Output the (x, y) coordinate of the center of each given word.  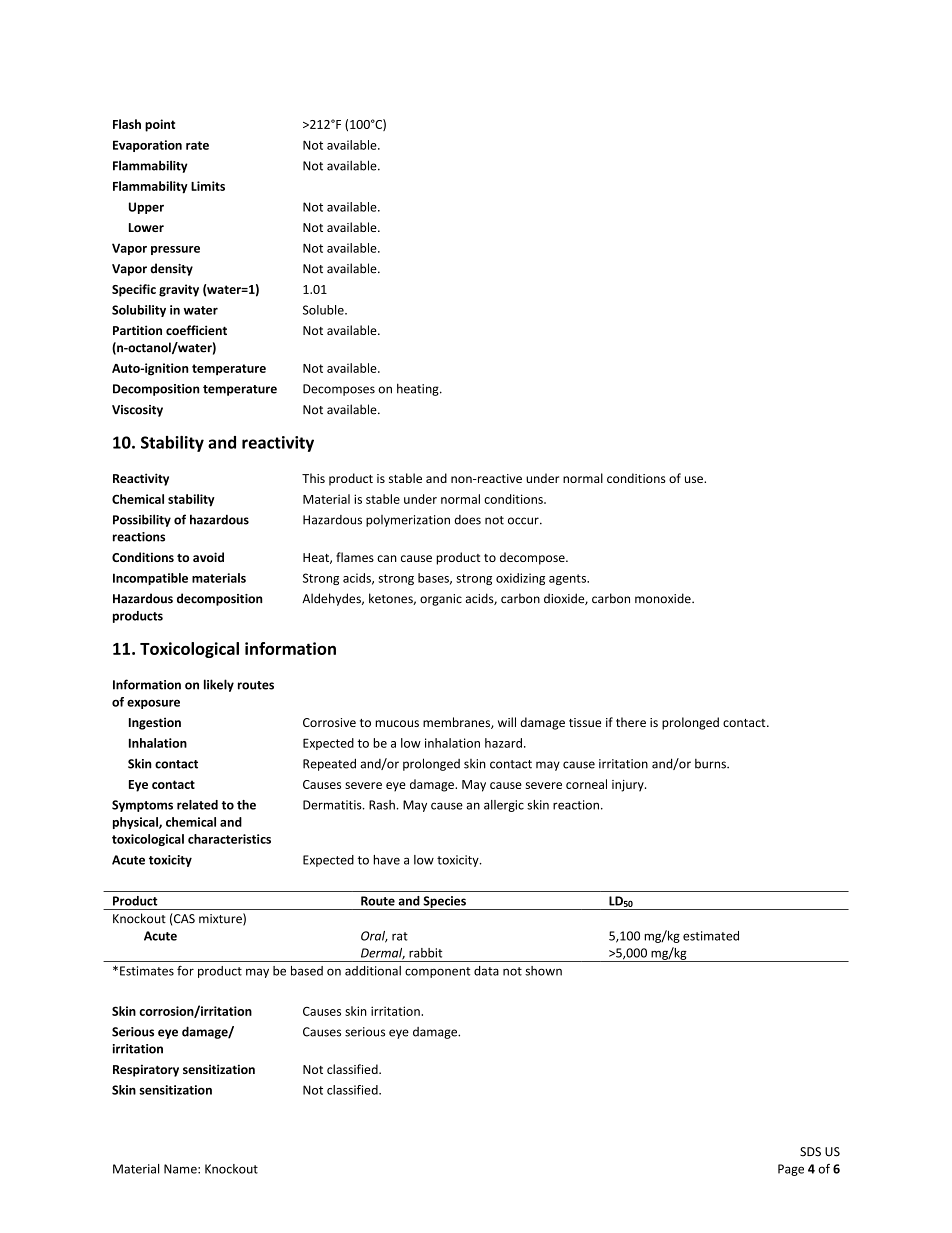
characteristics (229, 839)
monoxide (664, 598)
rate (197, 145)
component (437, 972)
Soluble (324, 310)
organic (441, 600)
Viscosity (137, 411)
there (631, 722)
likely (219, 685)
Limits (208, 186)
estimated (711, 936)
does (467, 520)
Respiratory (146, 1070)
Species (444, 903)
